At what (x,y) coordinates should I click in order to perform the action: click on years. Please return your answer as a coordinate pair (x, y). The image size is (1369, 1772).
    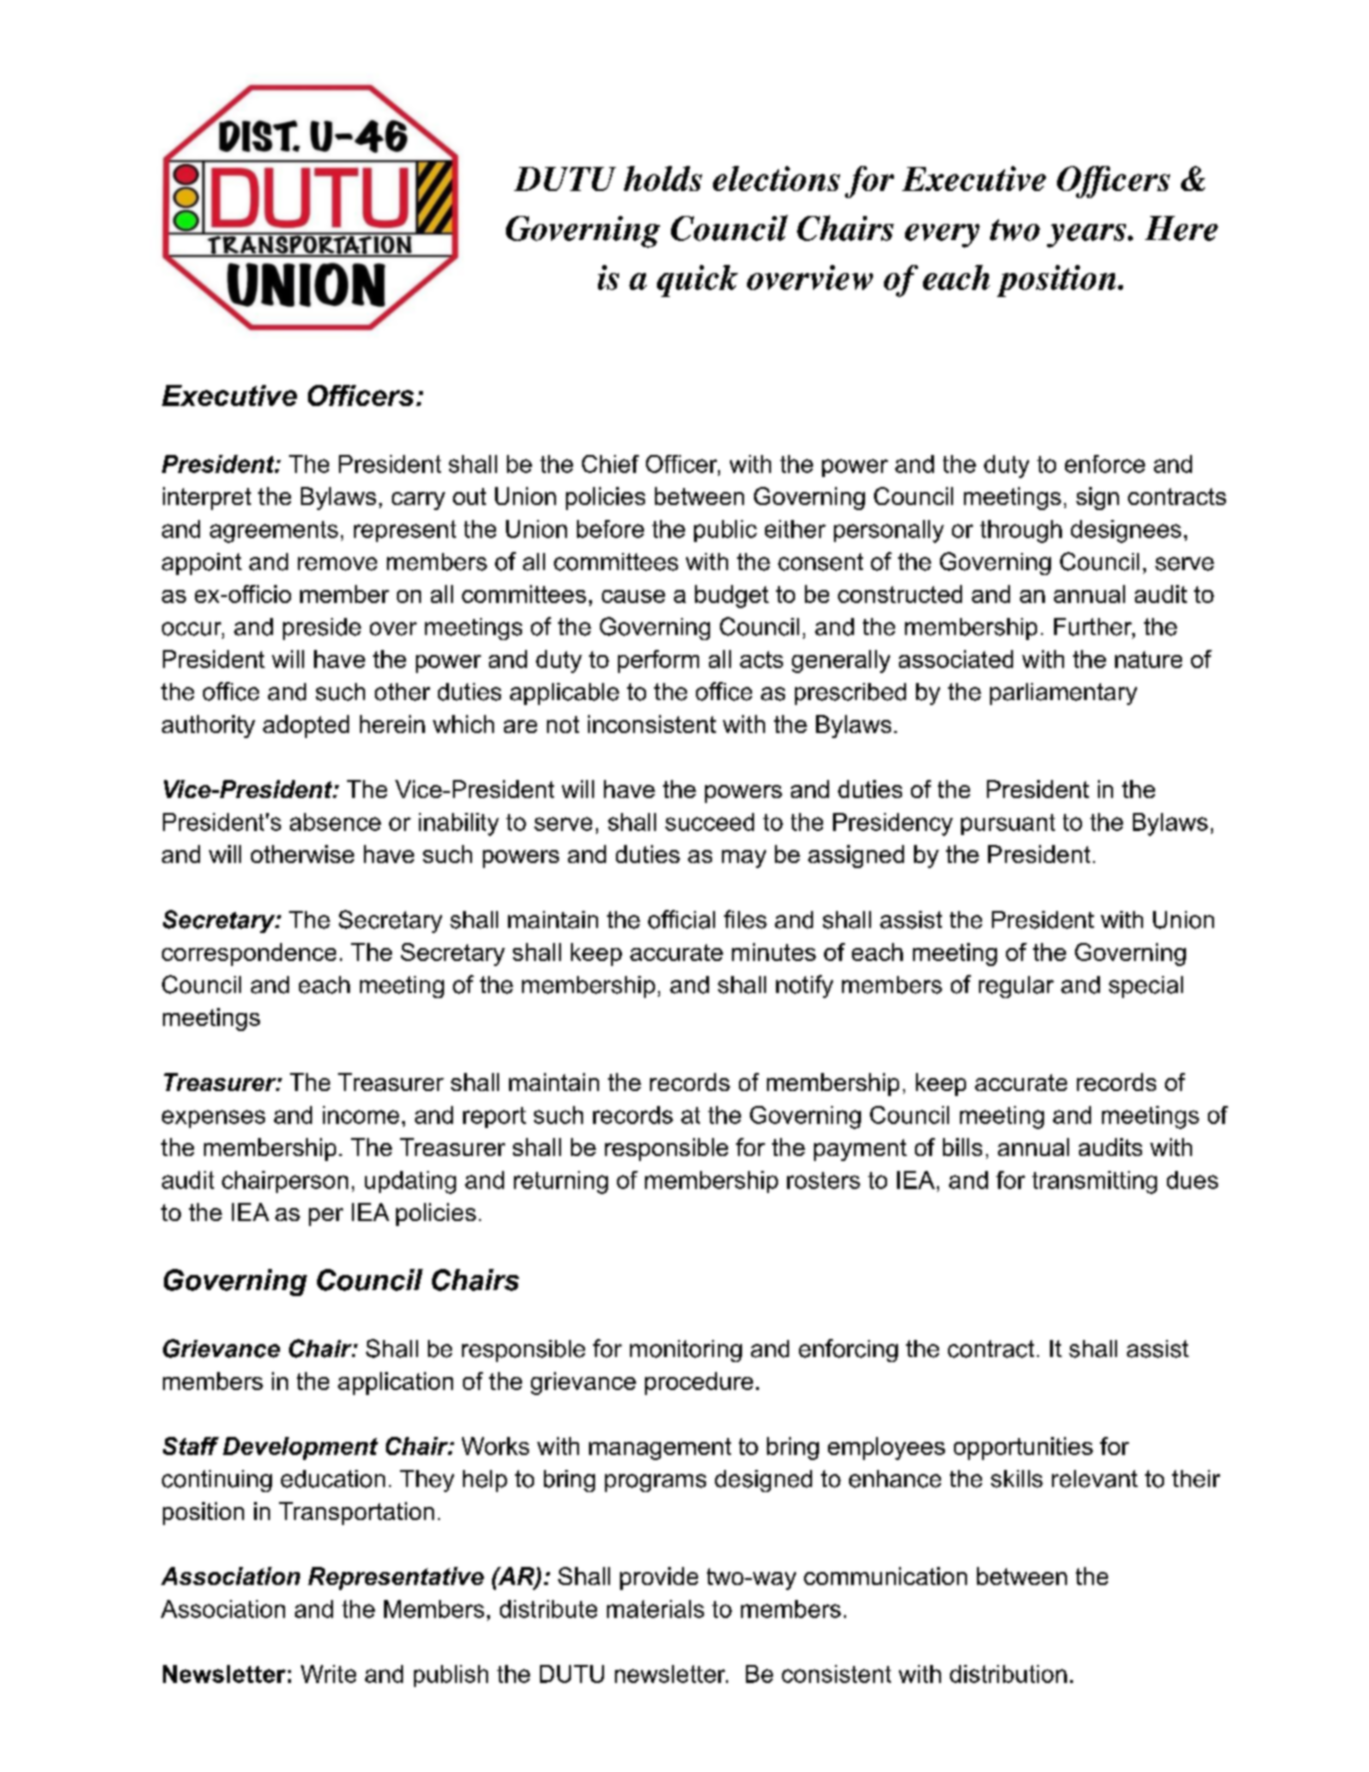
    Looking at the image, I should click on (1088, 236).
